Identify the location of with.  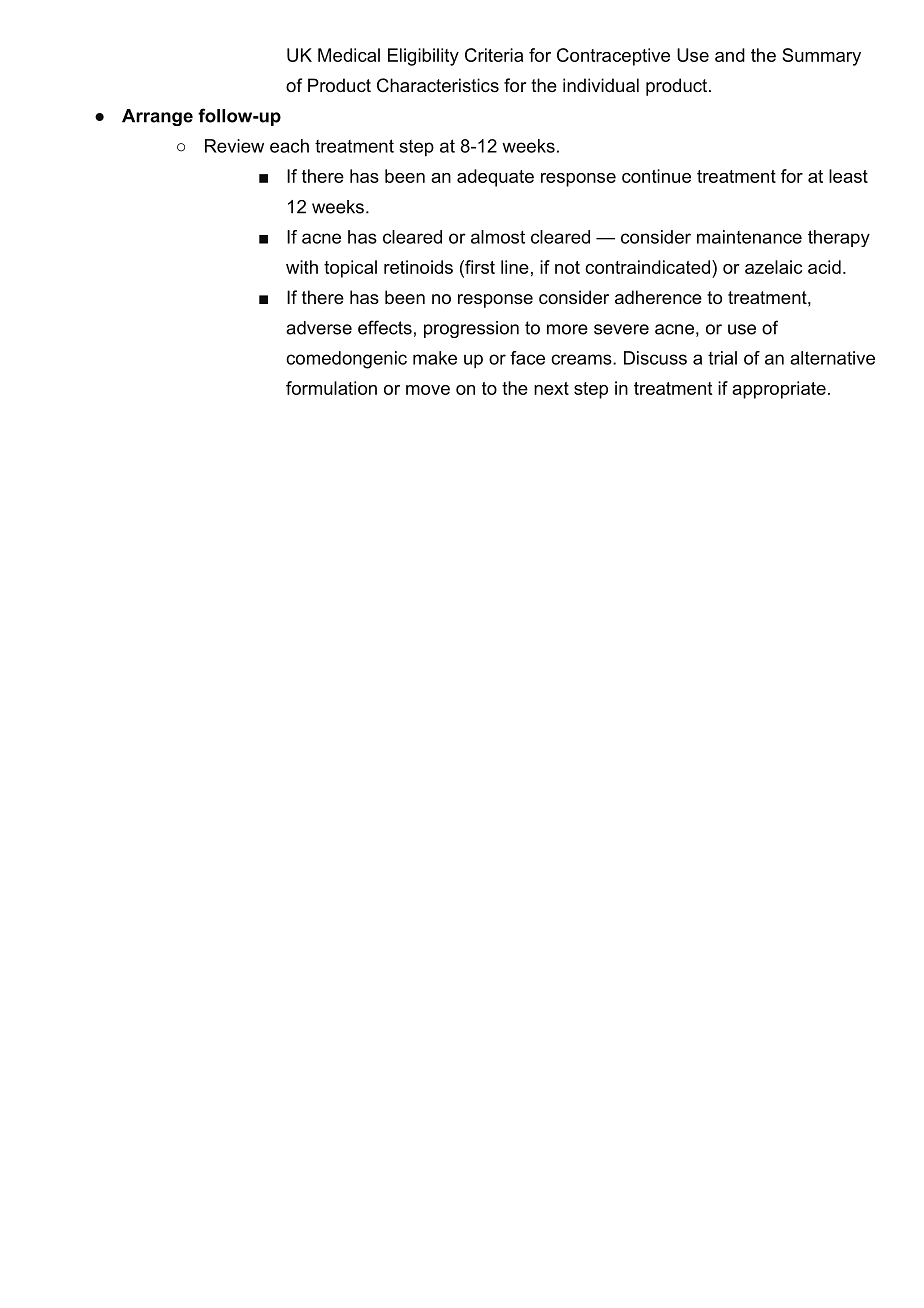
(302, 267).
